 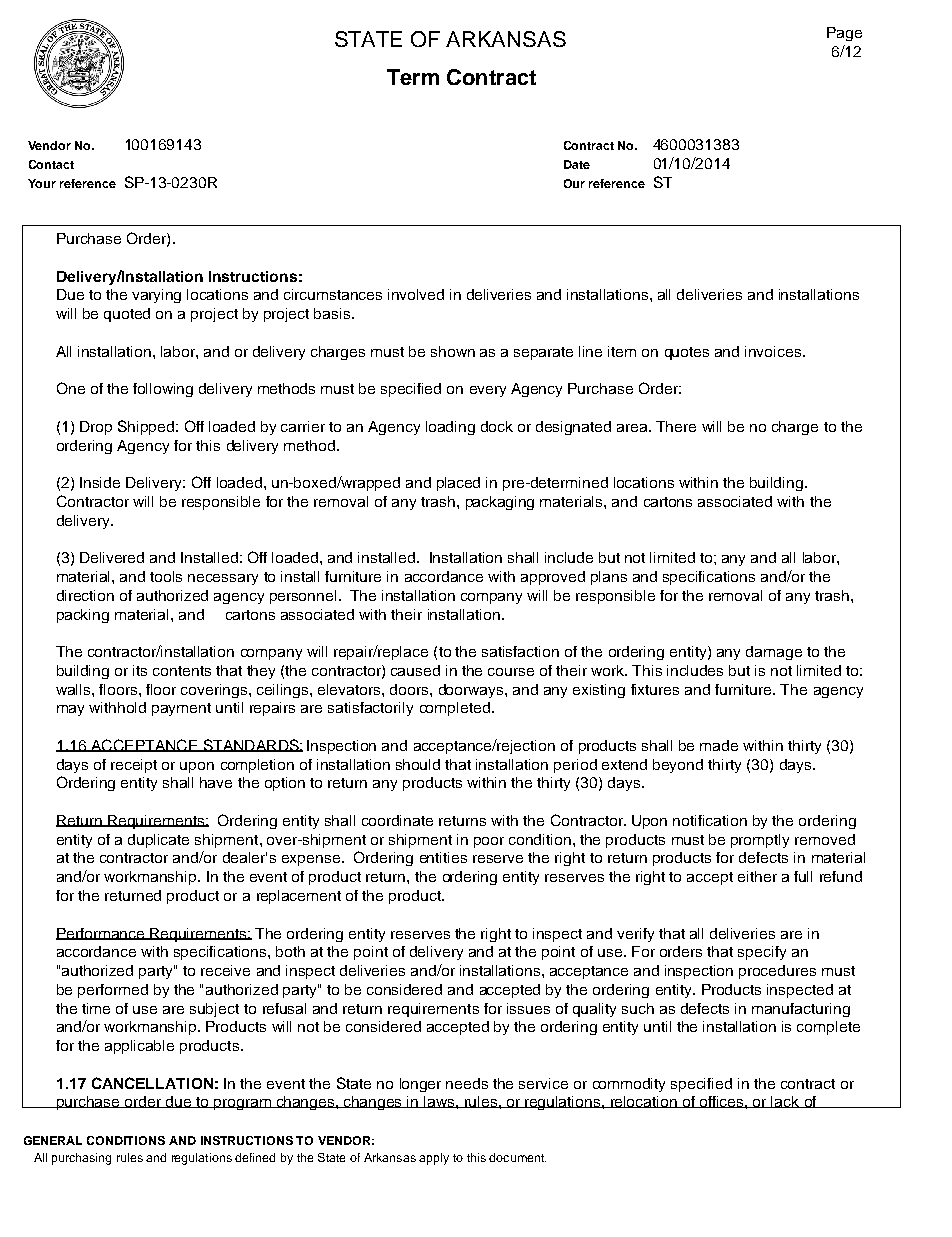 I want to click on Contact, so click(x=51, y=164).
